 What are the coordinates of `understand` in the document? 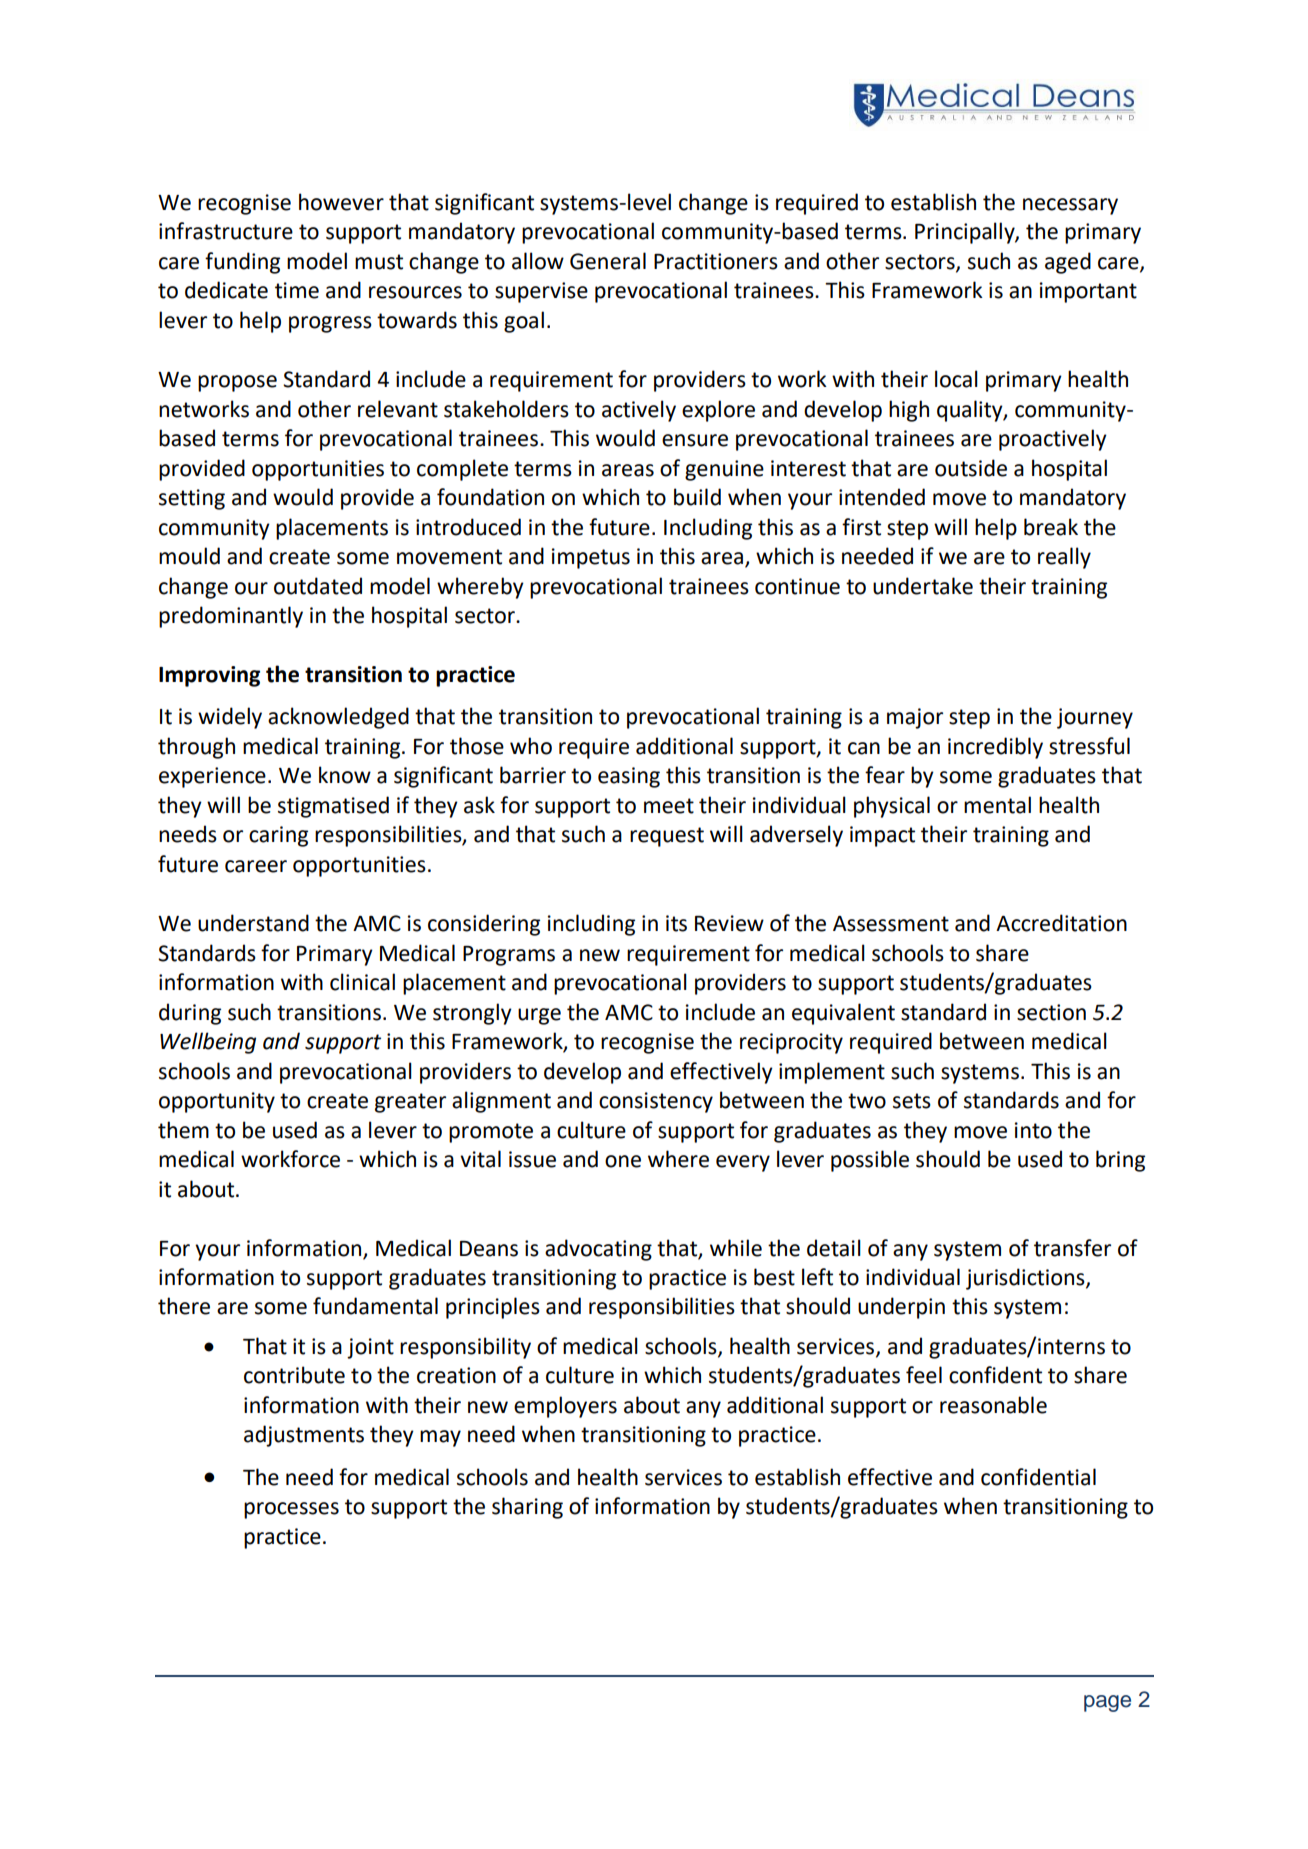 It's located at (253, 923).
